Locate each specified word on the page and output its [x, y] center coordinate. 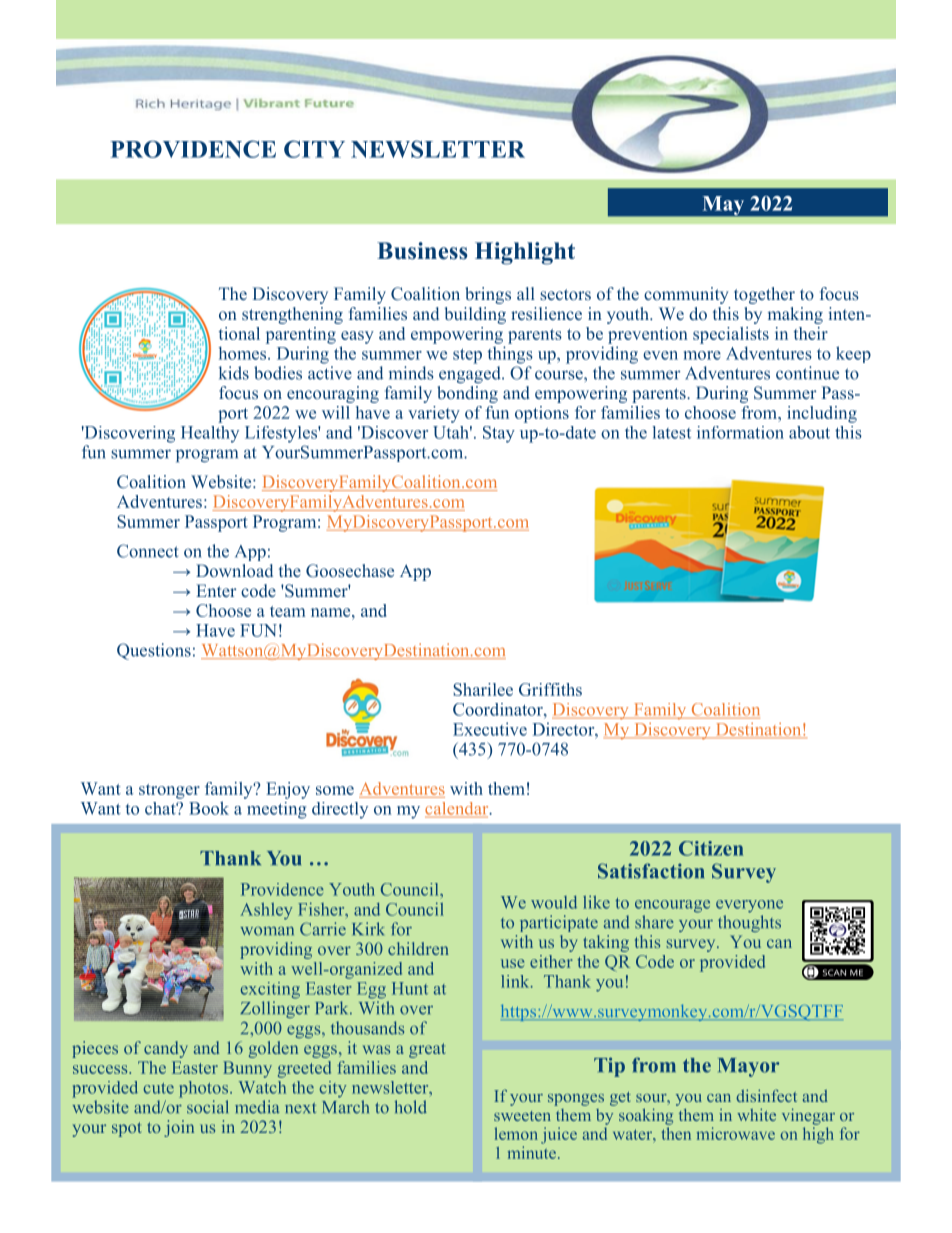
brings [488, 295]
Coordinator [499, 709]
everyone [749, 906]
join [179, 1128]
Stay [499, 434]
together [764, 295]
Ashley [266, 911]
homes [244, 353]
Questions [154, 651]
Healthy [210, 434]
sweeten [522, 1116]
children [418, 948]
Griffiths [550, 689]
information [740, 432]
